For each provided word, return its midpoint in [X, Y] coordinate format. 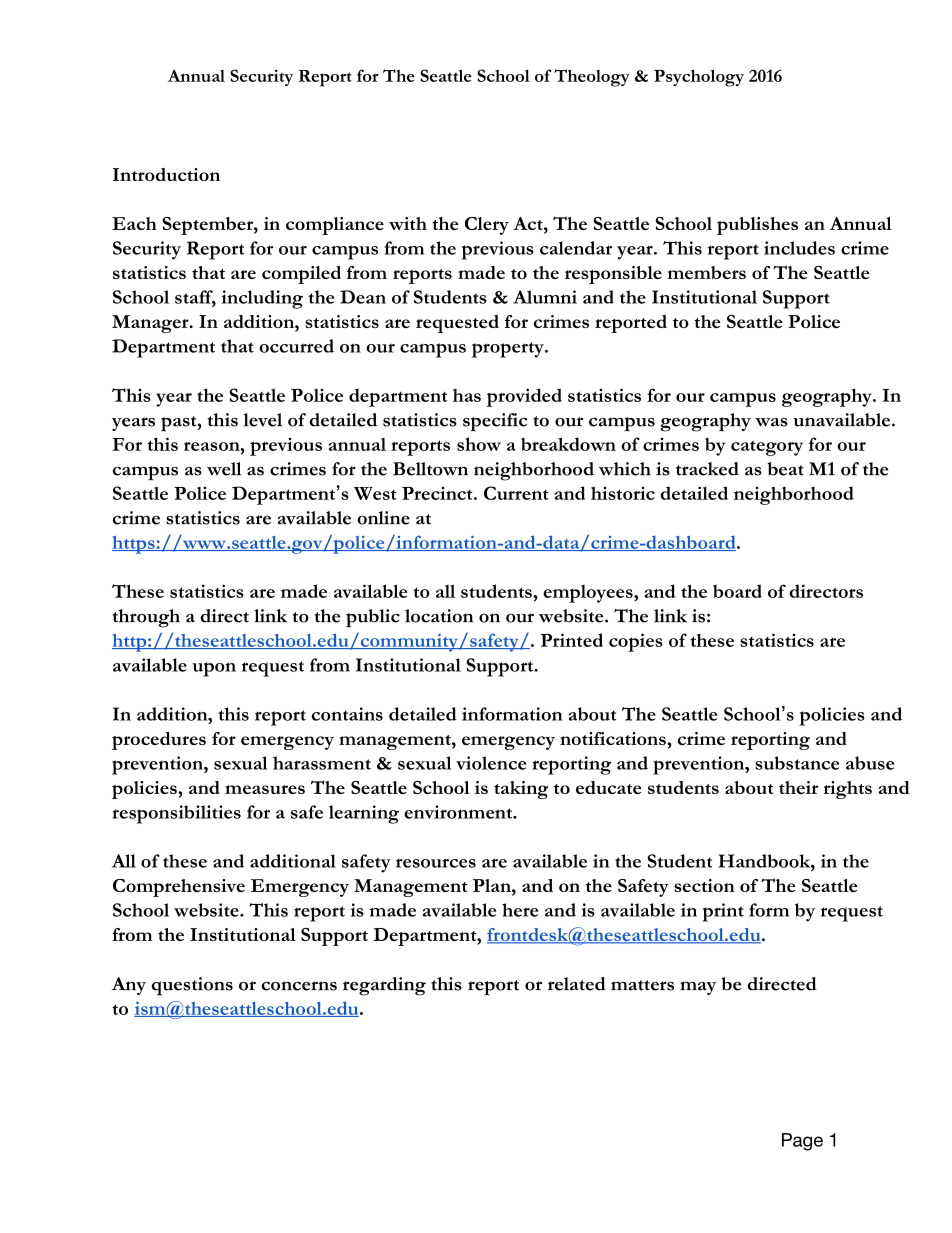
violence [491, 763]
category [767, 448]
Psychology [699, 78]
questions [192, 986]
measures [265, 789]
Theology [592, 78]
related [577, 984]
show [479, 444]
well [224, 469]
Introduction [166, 174]
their [798, 787]
